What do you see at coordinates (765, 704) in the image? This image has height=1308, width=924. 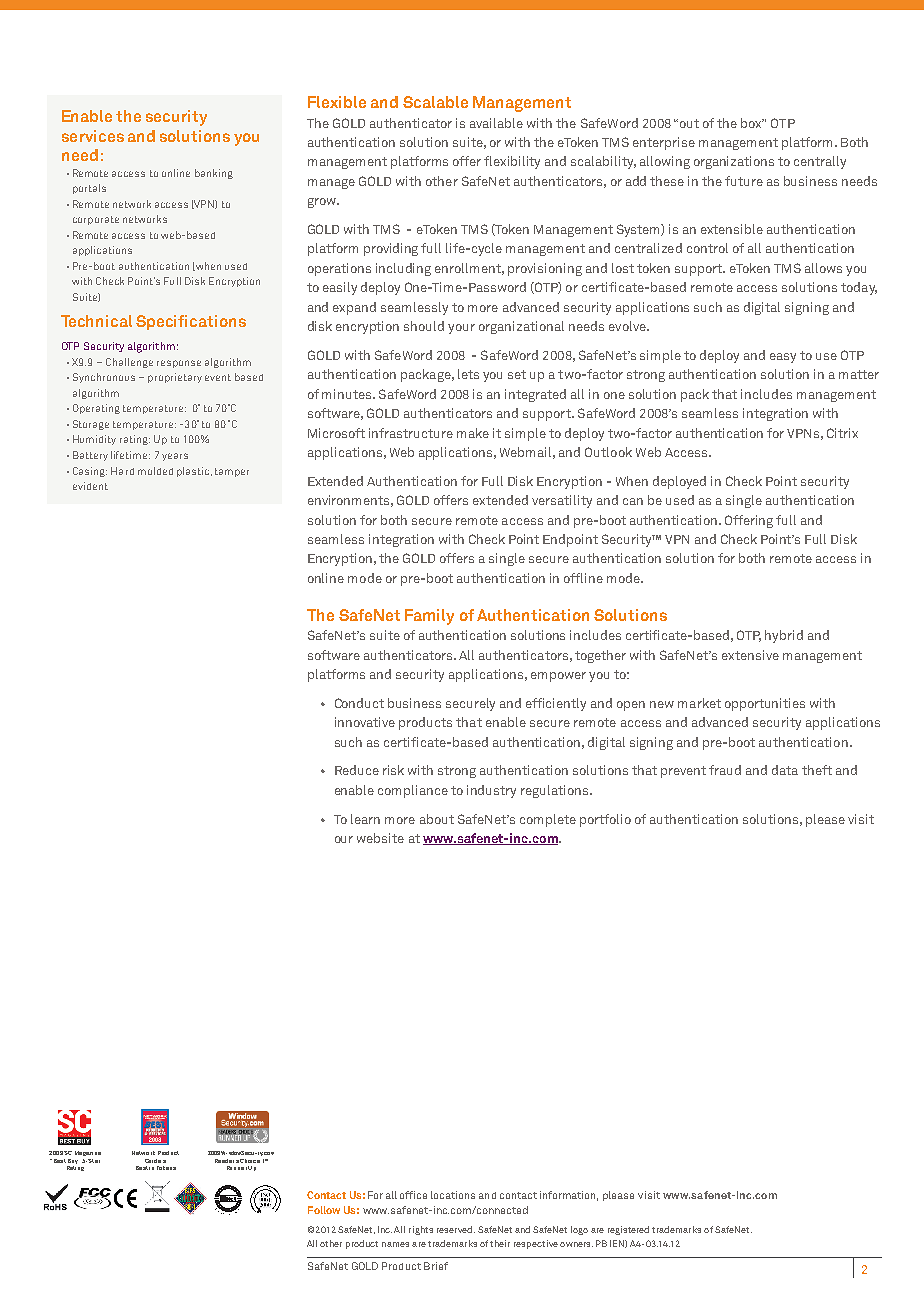 I see `opportunities` at bounding box center [765, 704].
